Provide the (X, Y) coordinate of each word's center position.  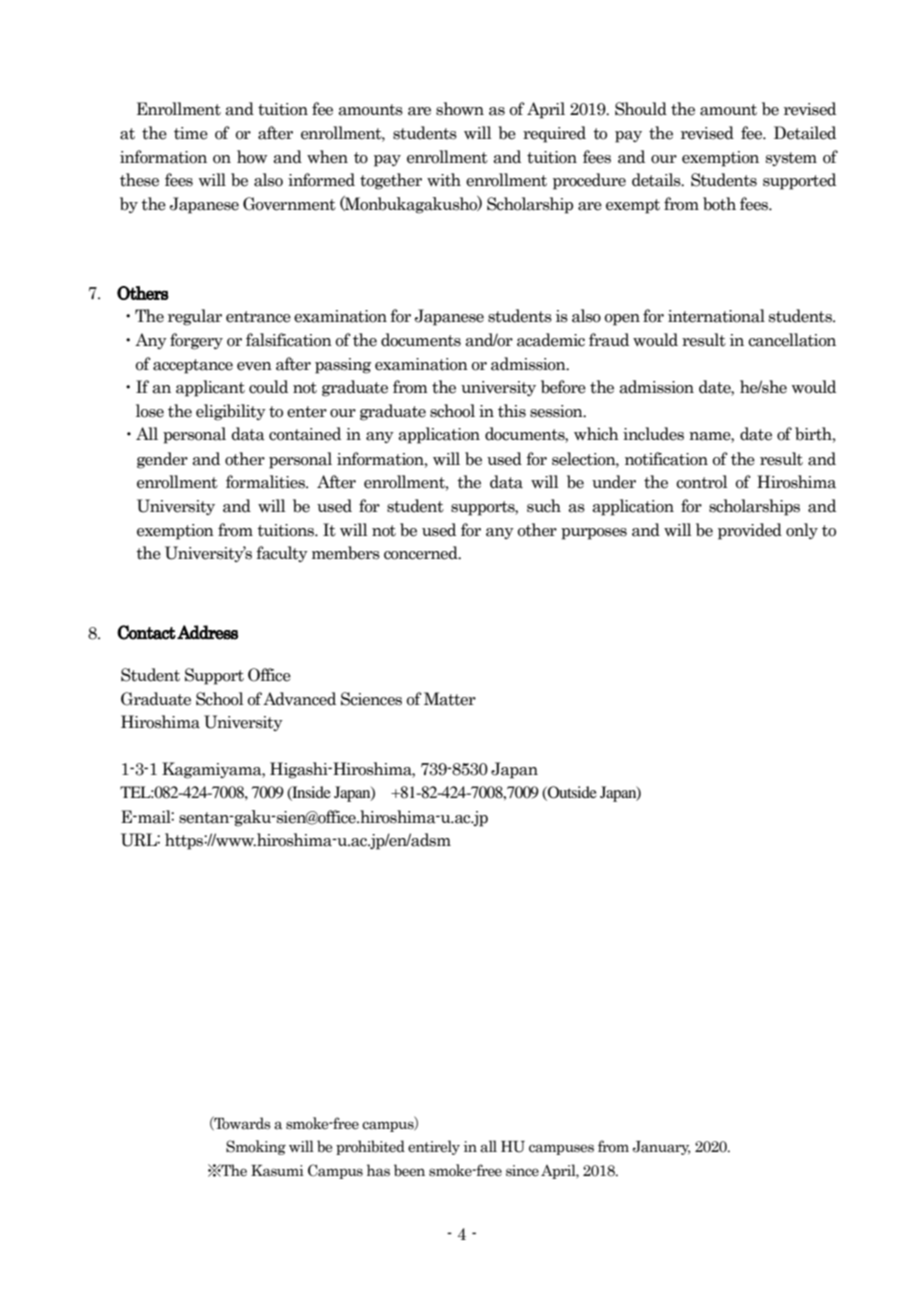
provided (750, 531)
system (791, 159)
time (191, 133)
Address (207, 632)
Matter (450, 699)
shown (460, 109)
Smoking (256, 1147)
